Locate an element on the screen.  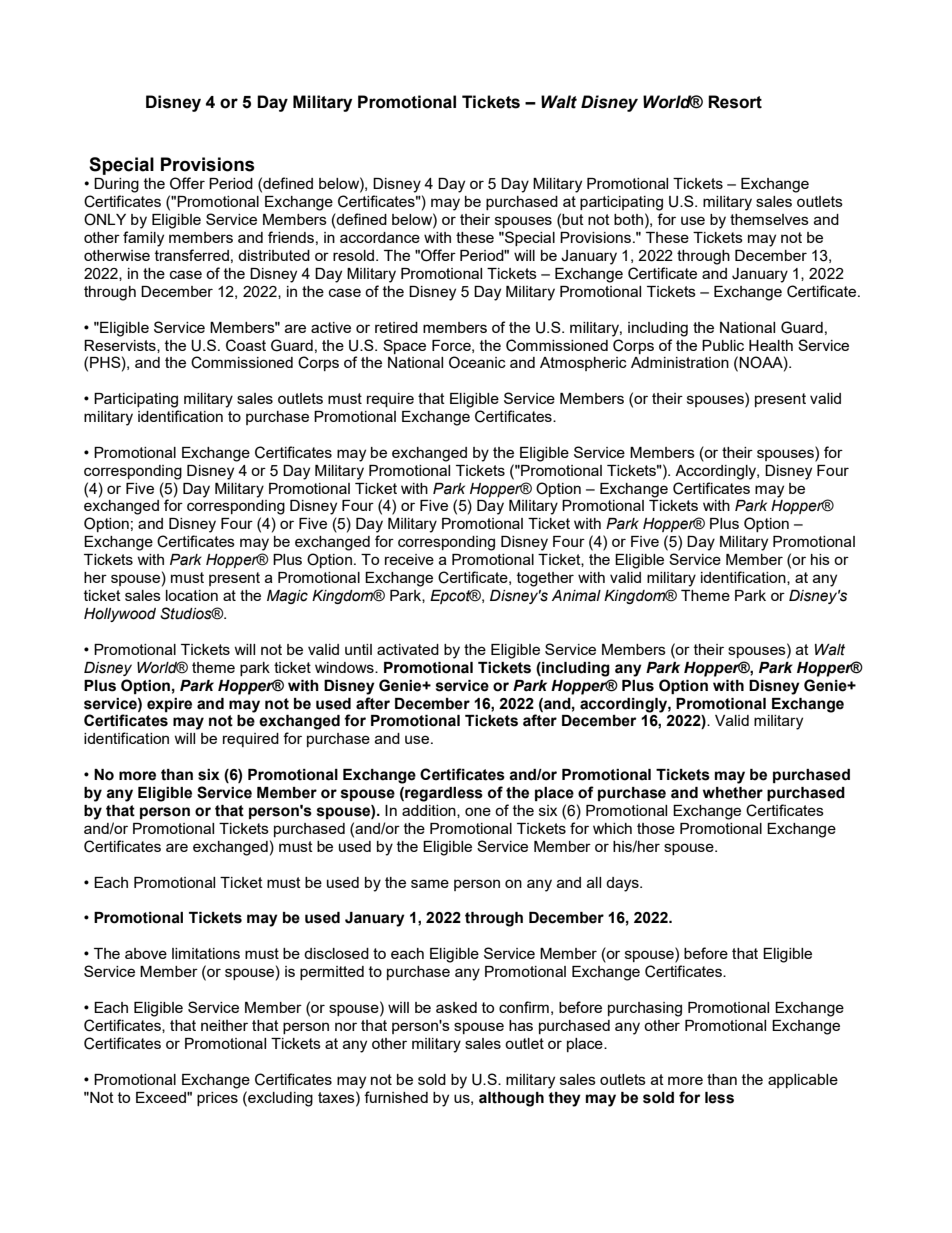
Resort is located at coordinates (735, 102).
